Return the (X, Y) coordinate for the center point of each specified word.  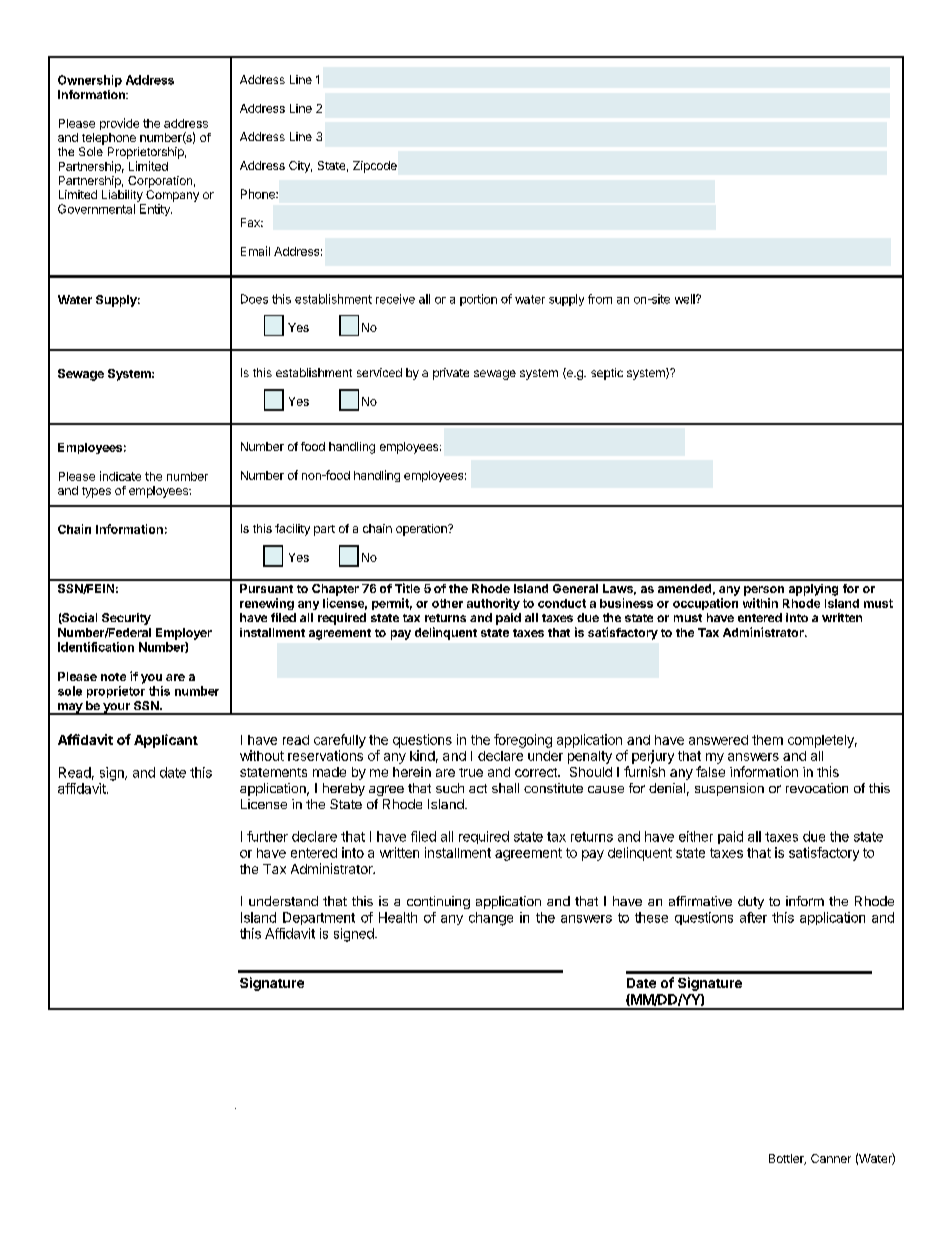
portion (478, 300)
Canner (831, 1158)
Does (254, 299)
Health (398, 917)
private (451, 374)
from (600, 299)
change (491, 919)
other (447, 603)
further (267, 836)
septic (607, 374)
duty (751, 902)
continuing (438, 902)
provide (119, 124)
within (760, 603)
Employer (184, 634)
